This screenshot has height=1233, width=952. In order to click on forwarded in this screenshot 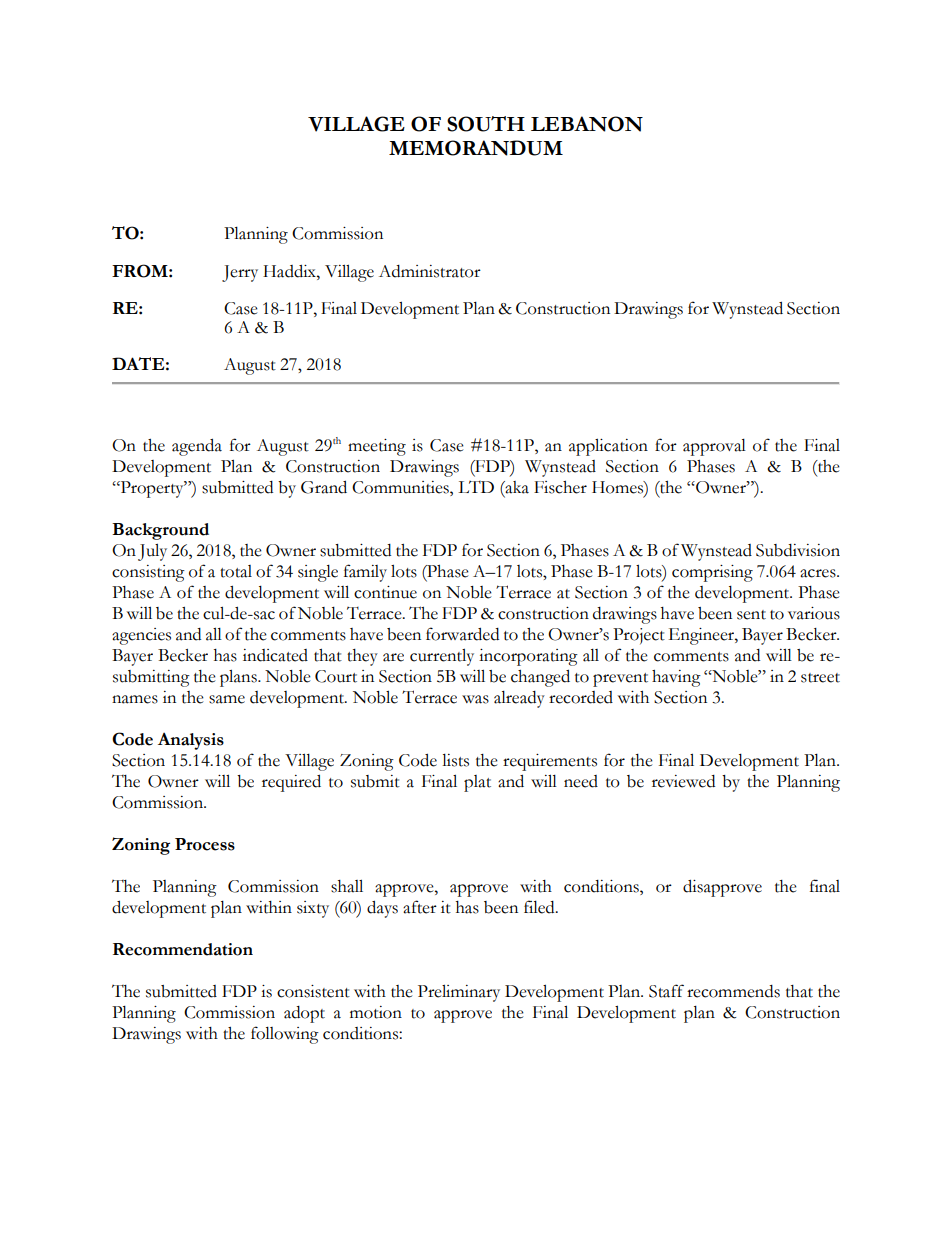, I will do `click(462, 634)`.
